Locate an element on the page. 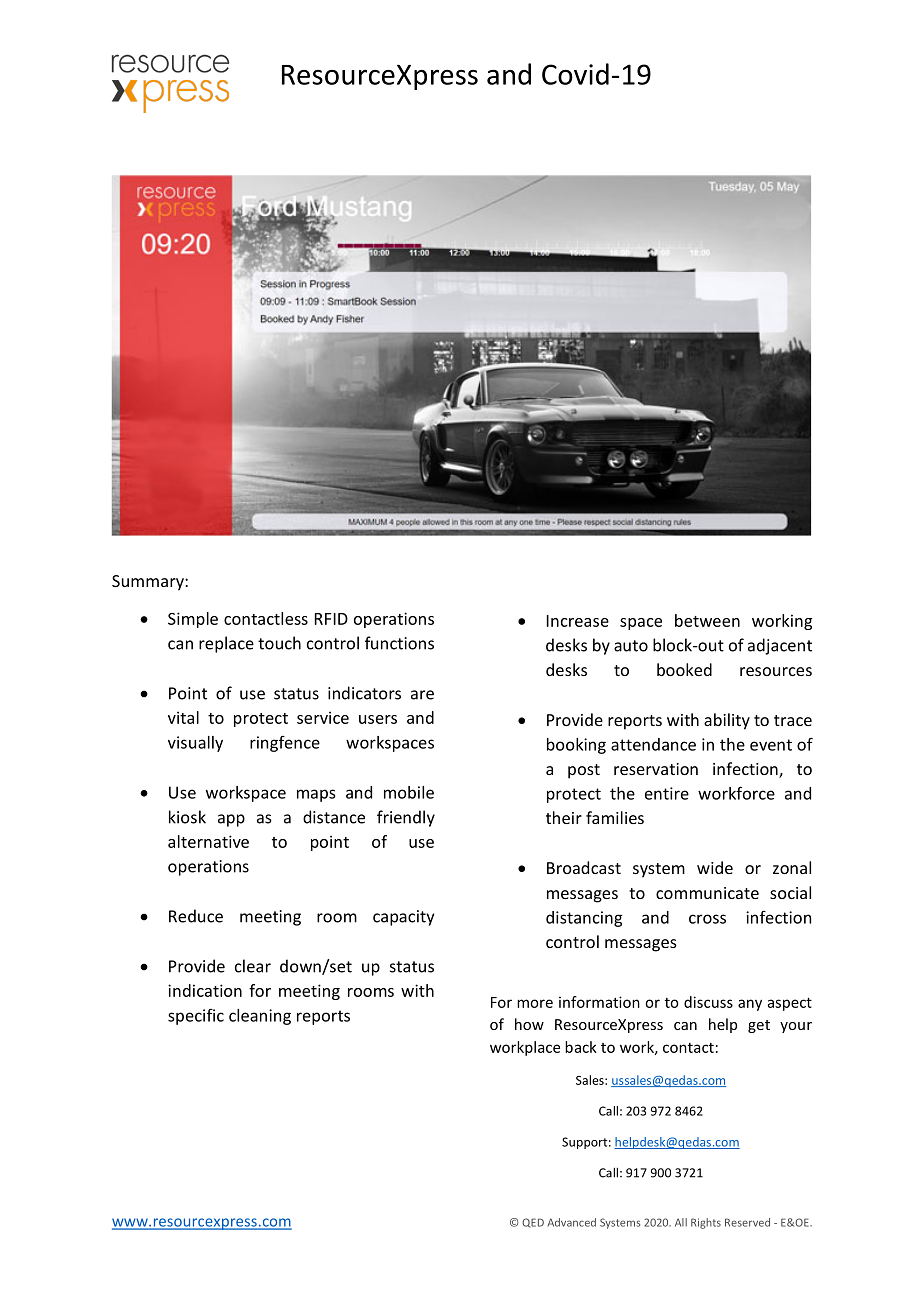 The height and width of the image is (1307, 924). communicate is located at coordinates (707, 893).
